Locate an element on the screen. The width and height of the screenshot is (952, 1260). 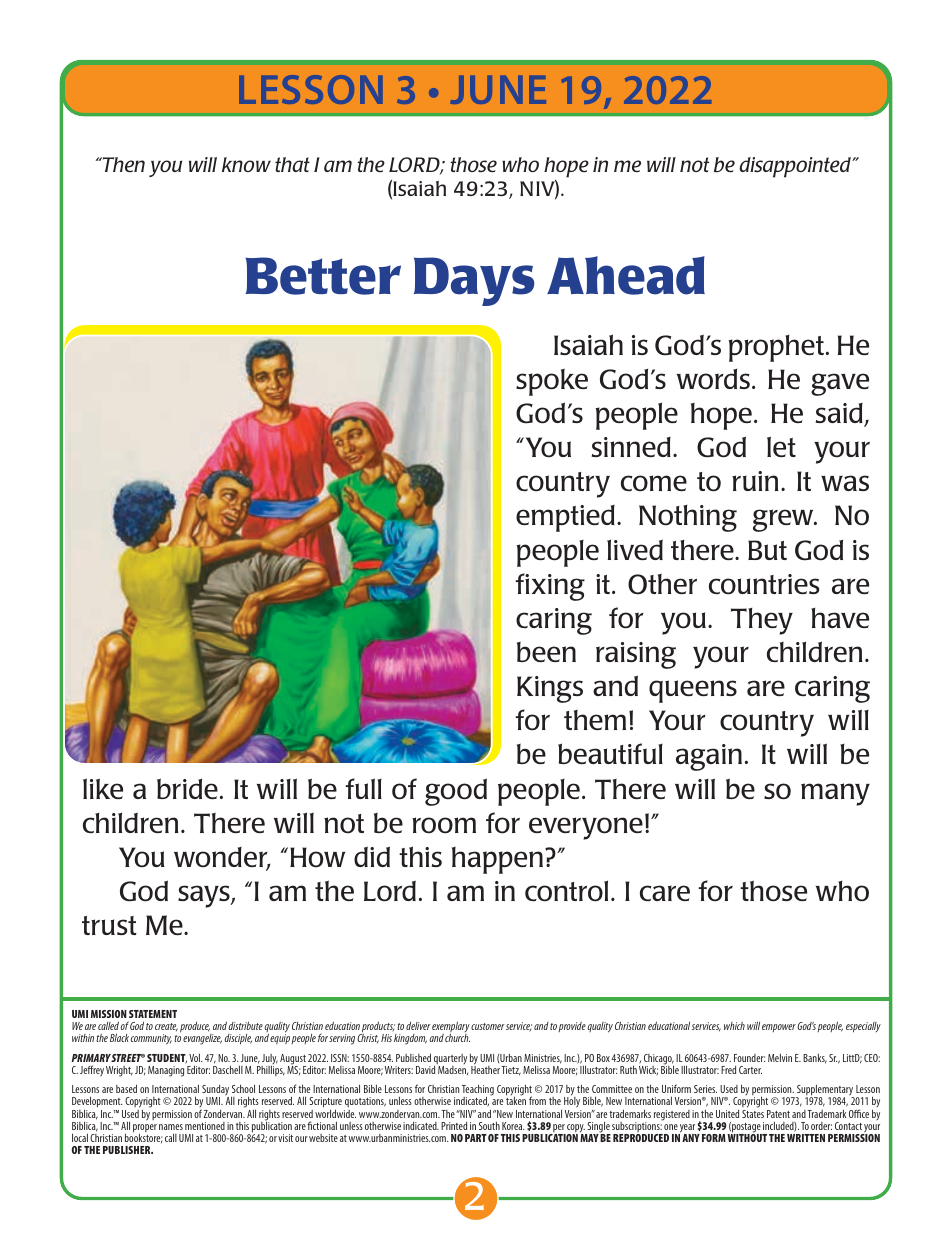
Then is located at coordinates (122, 165).
